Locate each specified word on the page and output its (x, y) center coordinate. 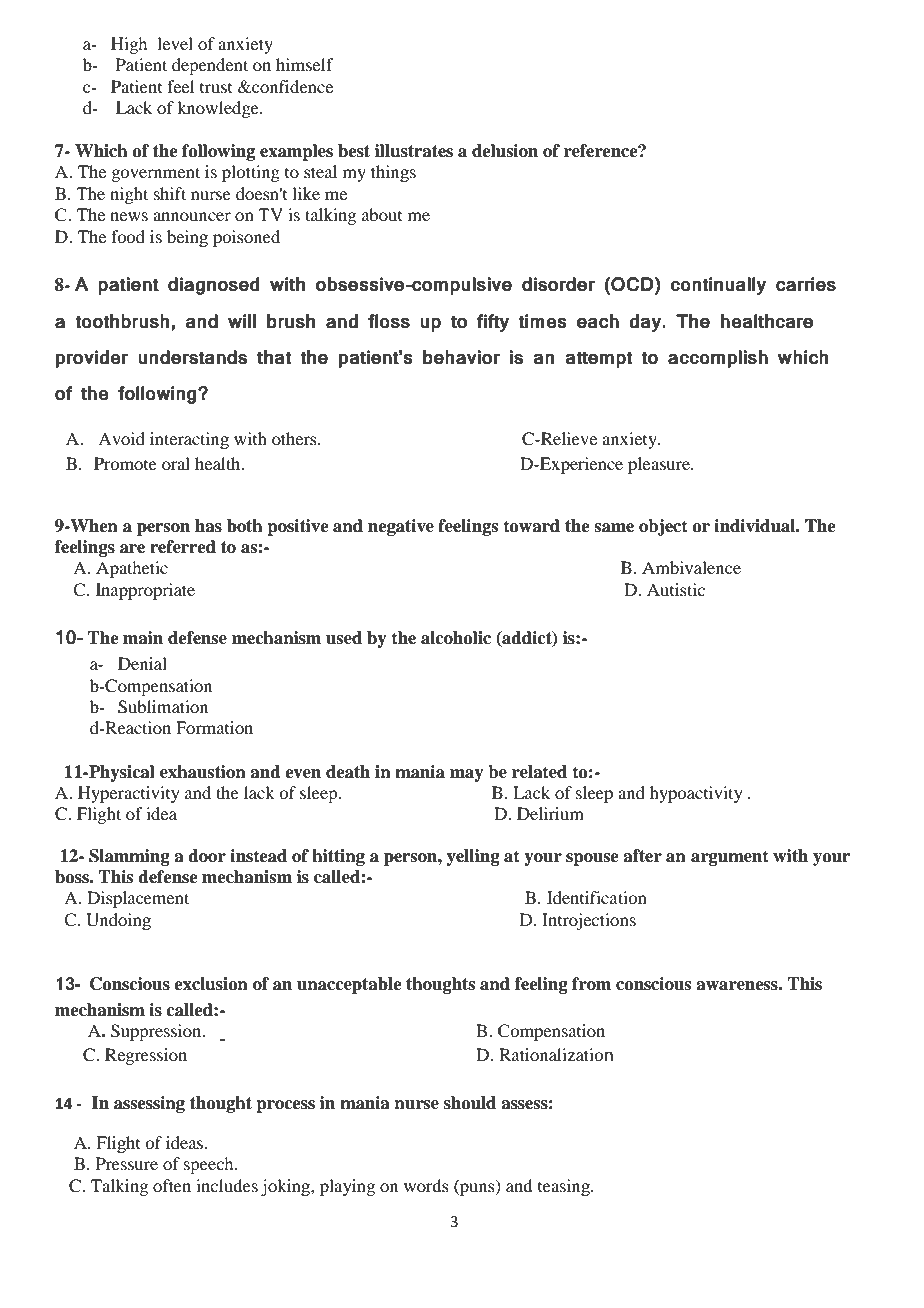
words (426, 1185)
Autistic (676, 589)
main (143, 638)
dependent (210, 66)
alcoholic (456, 638)
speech (210, 1165)
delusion (505, 151)
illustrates (414, 151)
